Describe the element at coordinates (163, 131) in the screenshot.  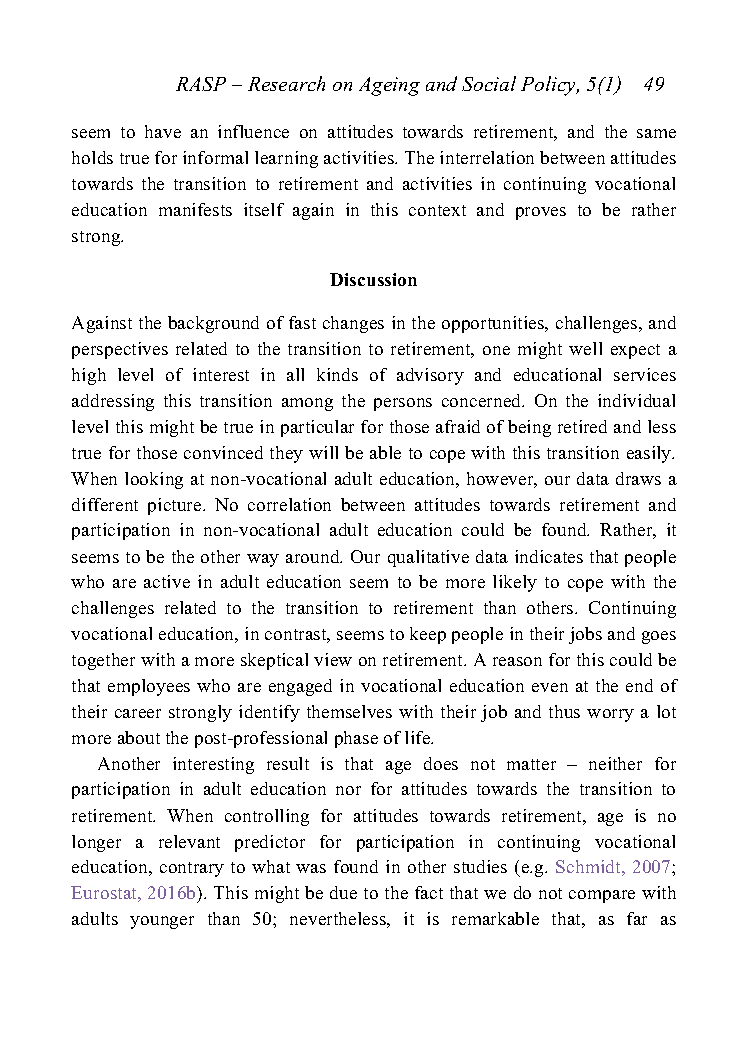
I see `have` at that location.
